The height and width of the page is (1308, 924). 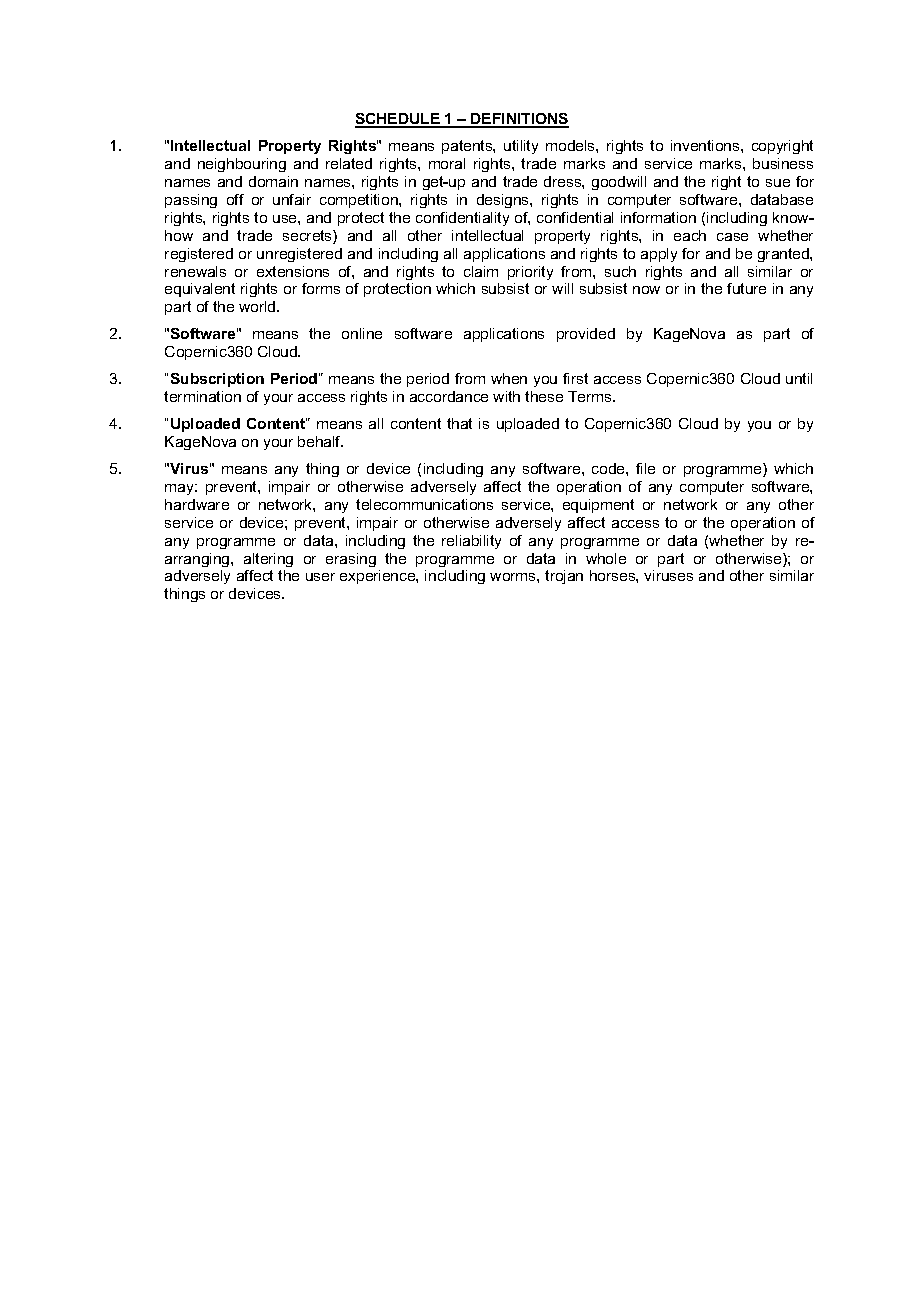 I want to click on user, so click(x=320, y=577).
